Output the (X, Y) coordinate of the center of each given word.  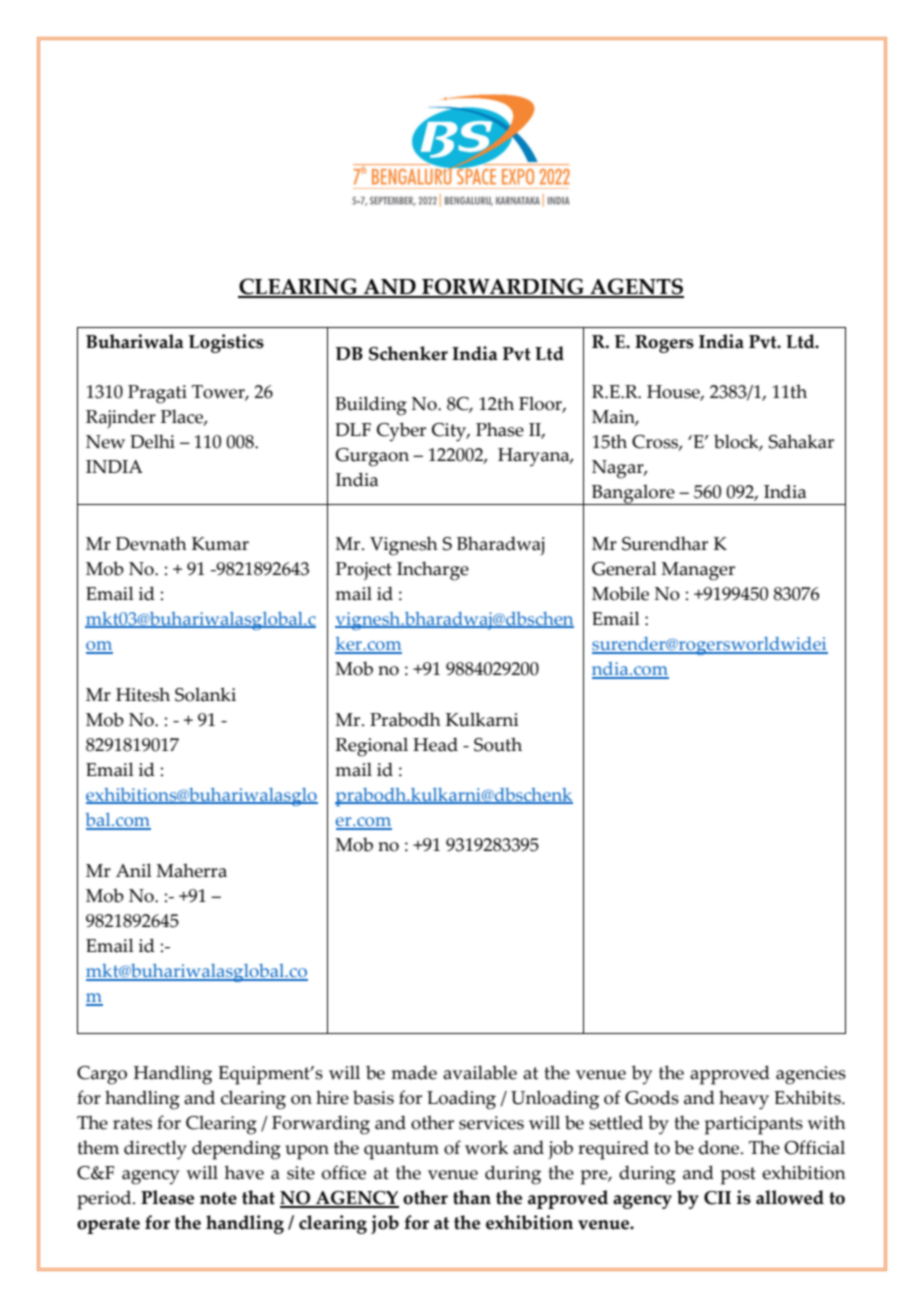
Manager (698, 571)
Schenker (408, 353)
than (472, 1197)
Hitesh (143, 694)
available (480, 1072)
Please (167, 1197)
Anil (134, 870)
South (498, 744)
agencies (811, 1075)
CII (717, 1198)
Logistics (226, 343)
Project (364, 571)
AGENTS (636, 287)
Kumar (220, 544)
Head (435, 744)
